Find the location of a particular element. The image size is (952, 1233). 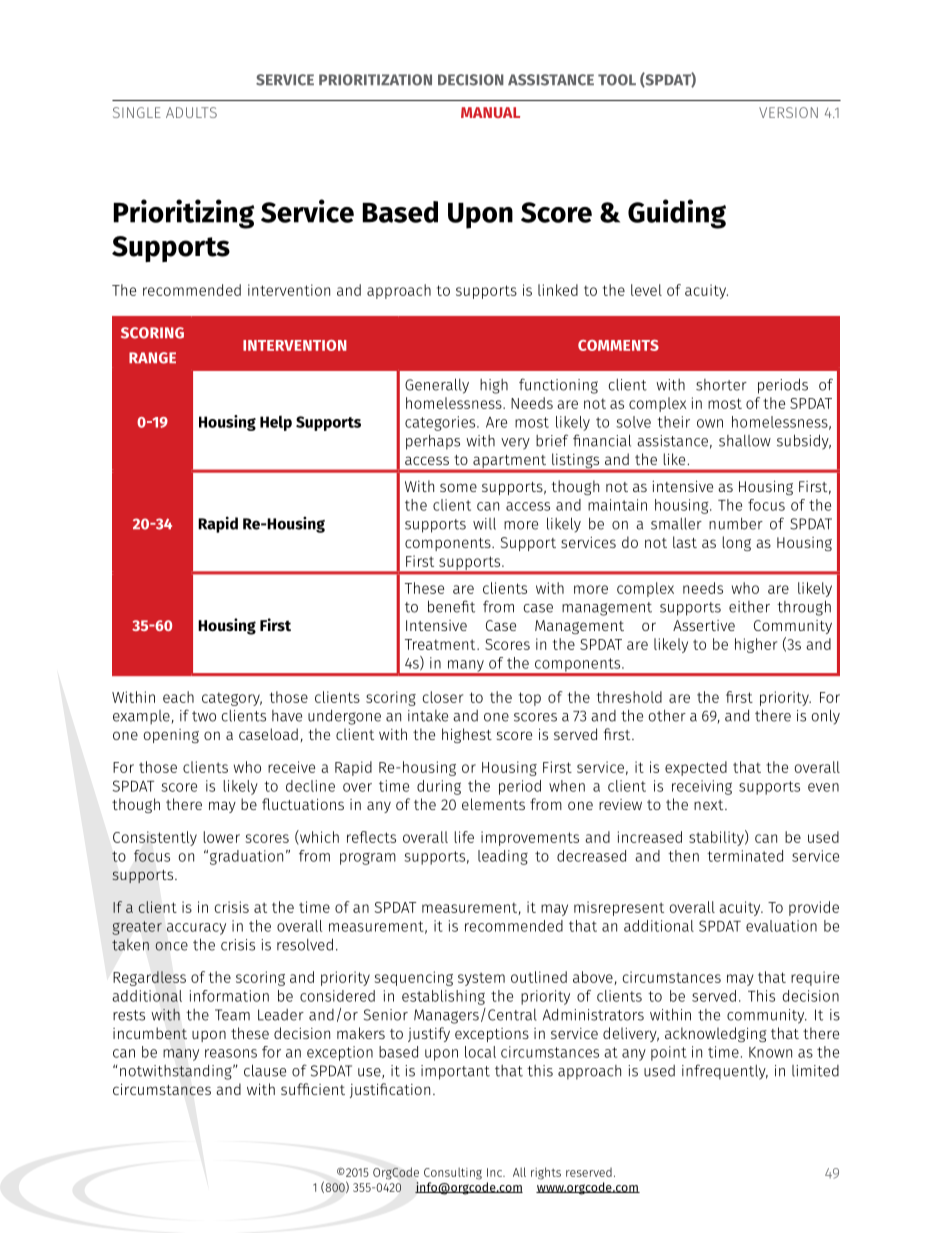

each is located at coordinates (178, 697).
